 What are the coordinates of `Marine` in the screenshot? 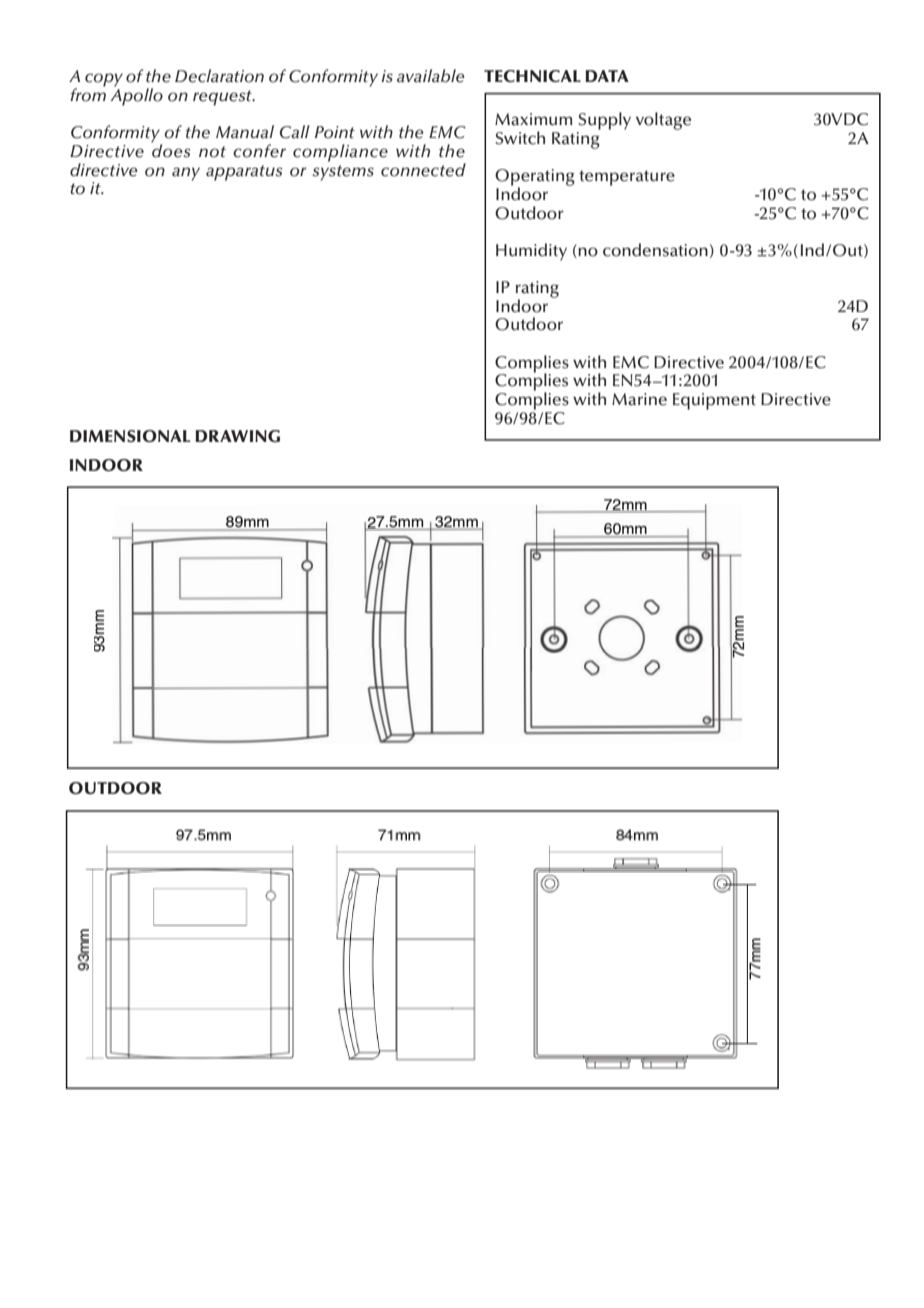 It's located at (639, 399).
